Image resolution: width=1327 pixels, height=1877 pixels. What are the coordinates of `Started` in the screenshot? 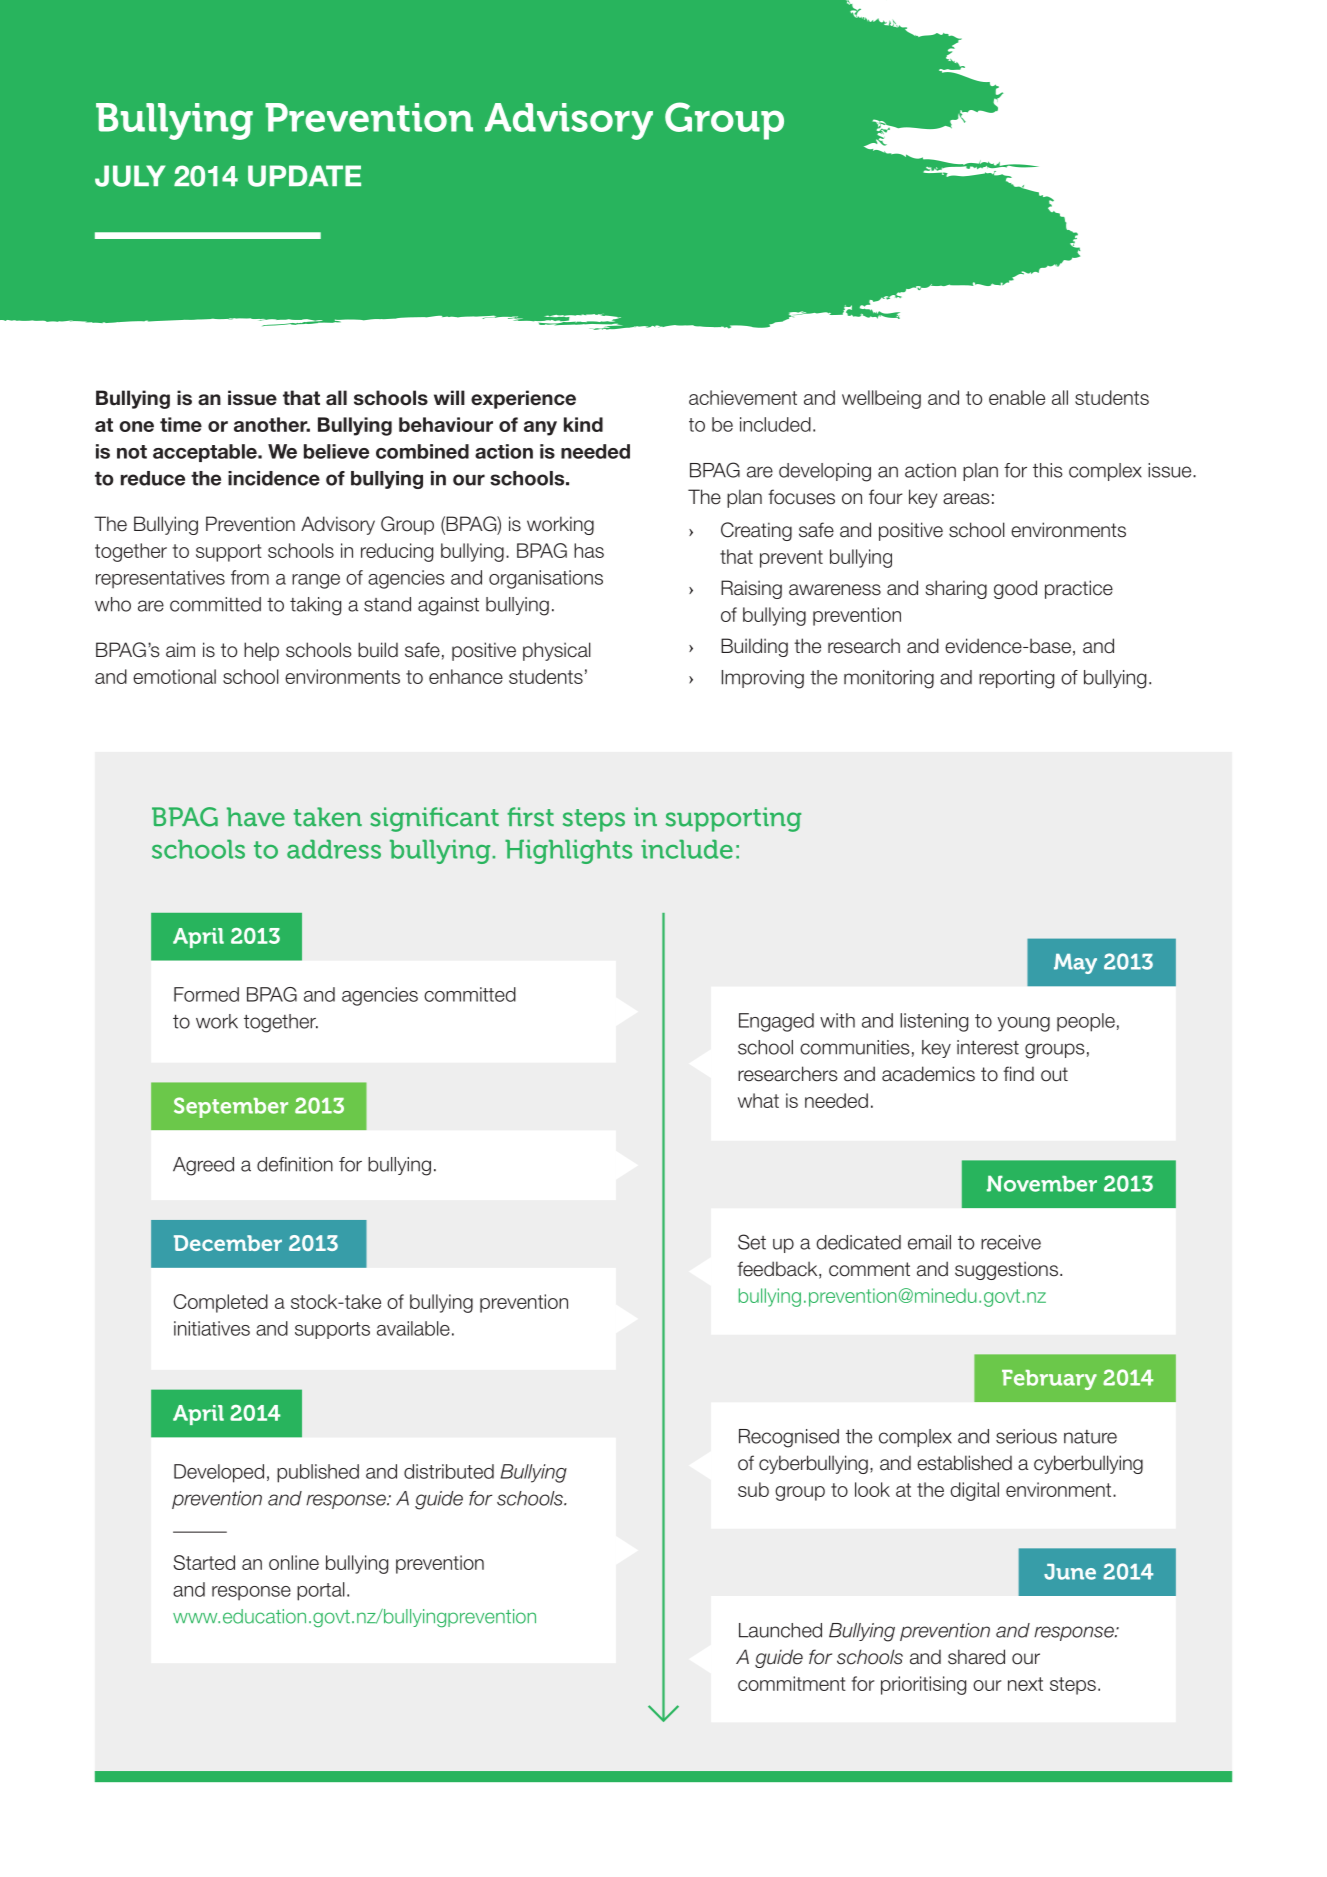 It's located at (204, 1562).
